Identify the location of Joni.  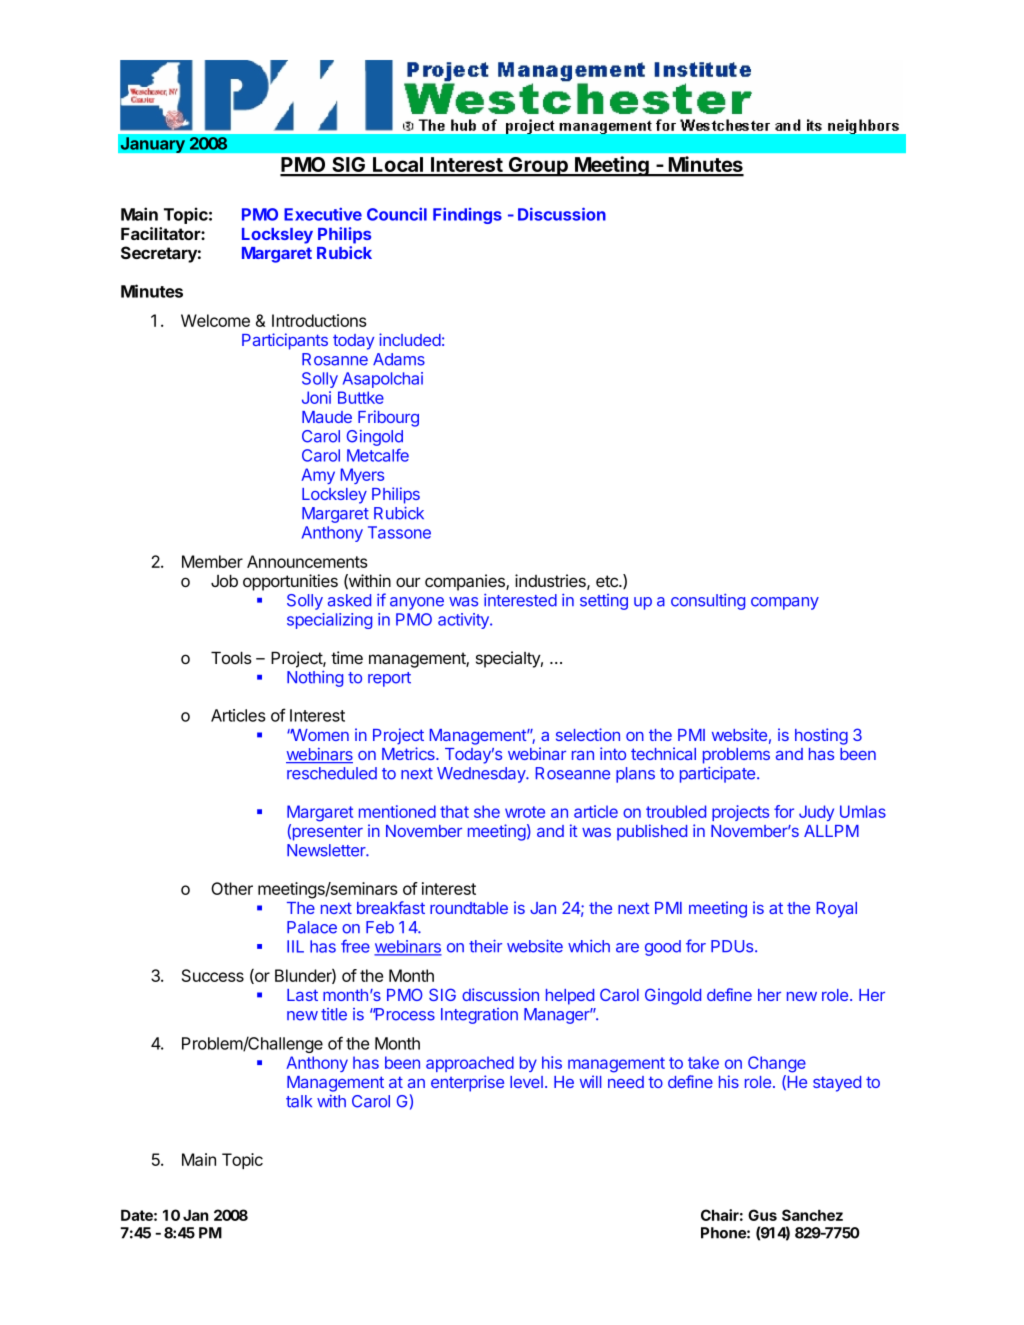
(316, 397).
